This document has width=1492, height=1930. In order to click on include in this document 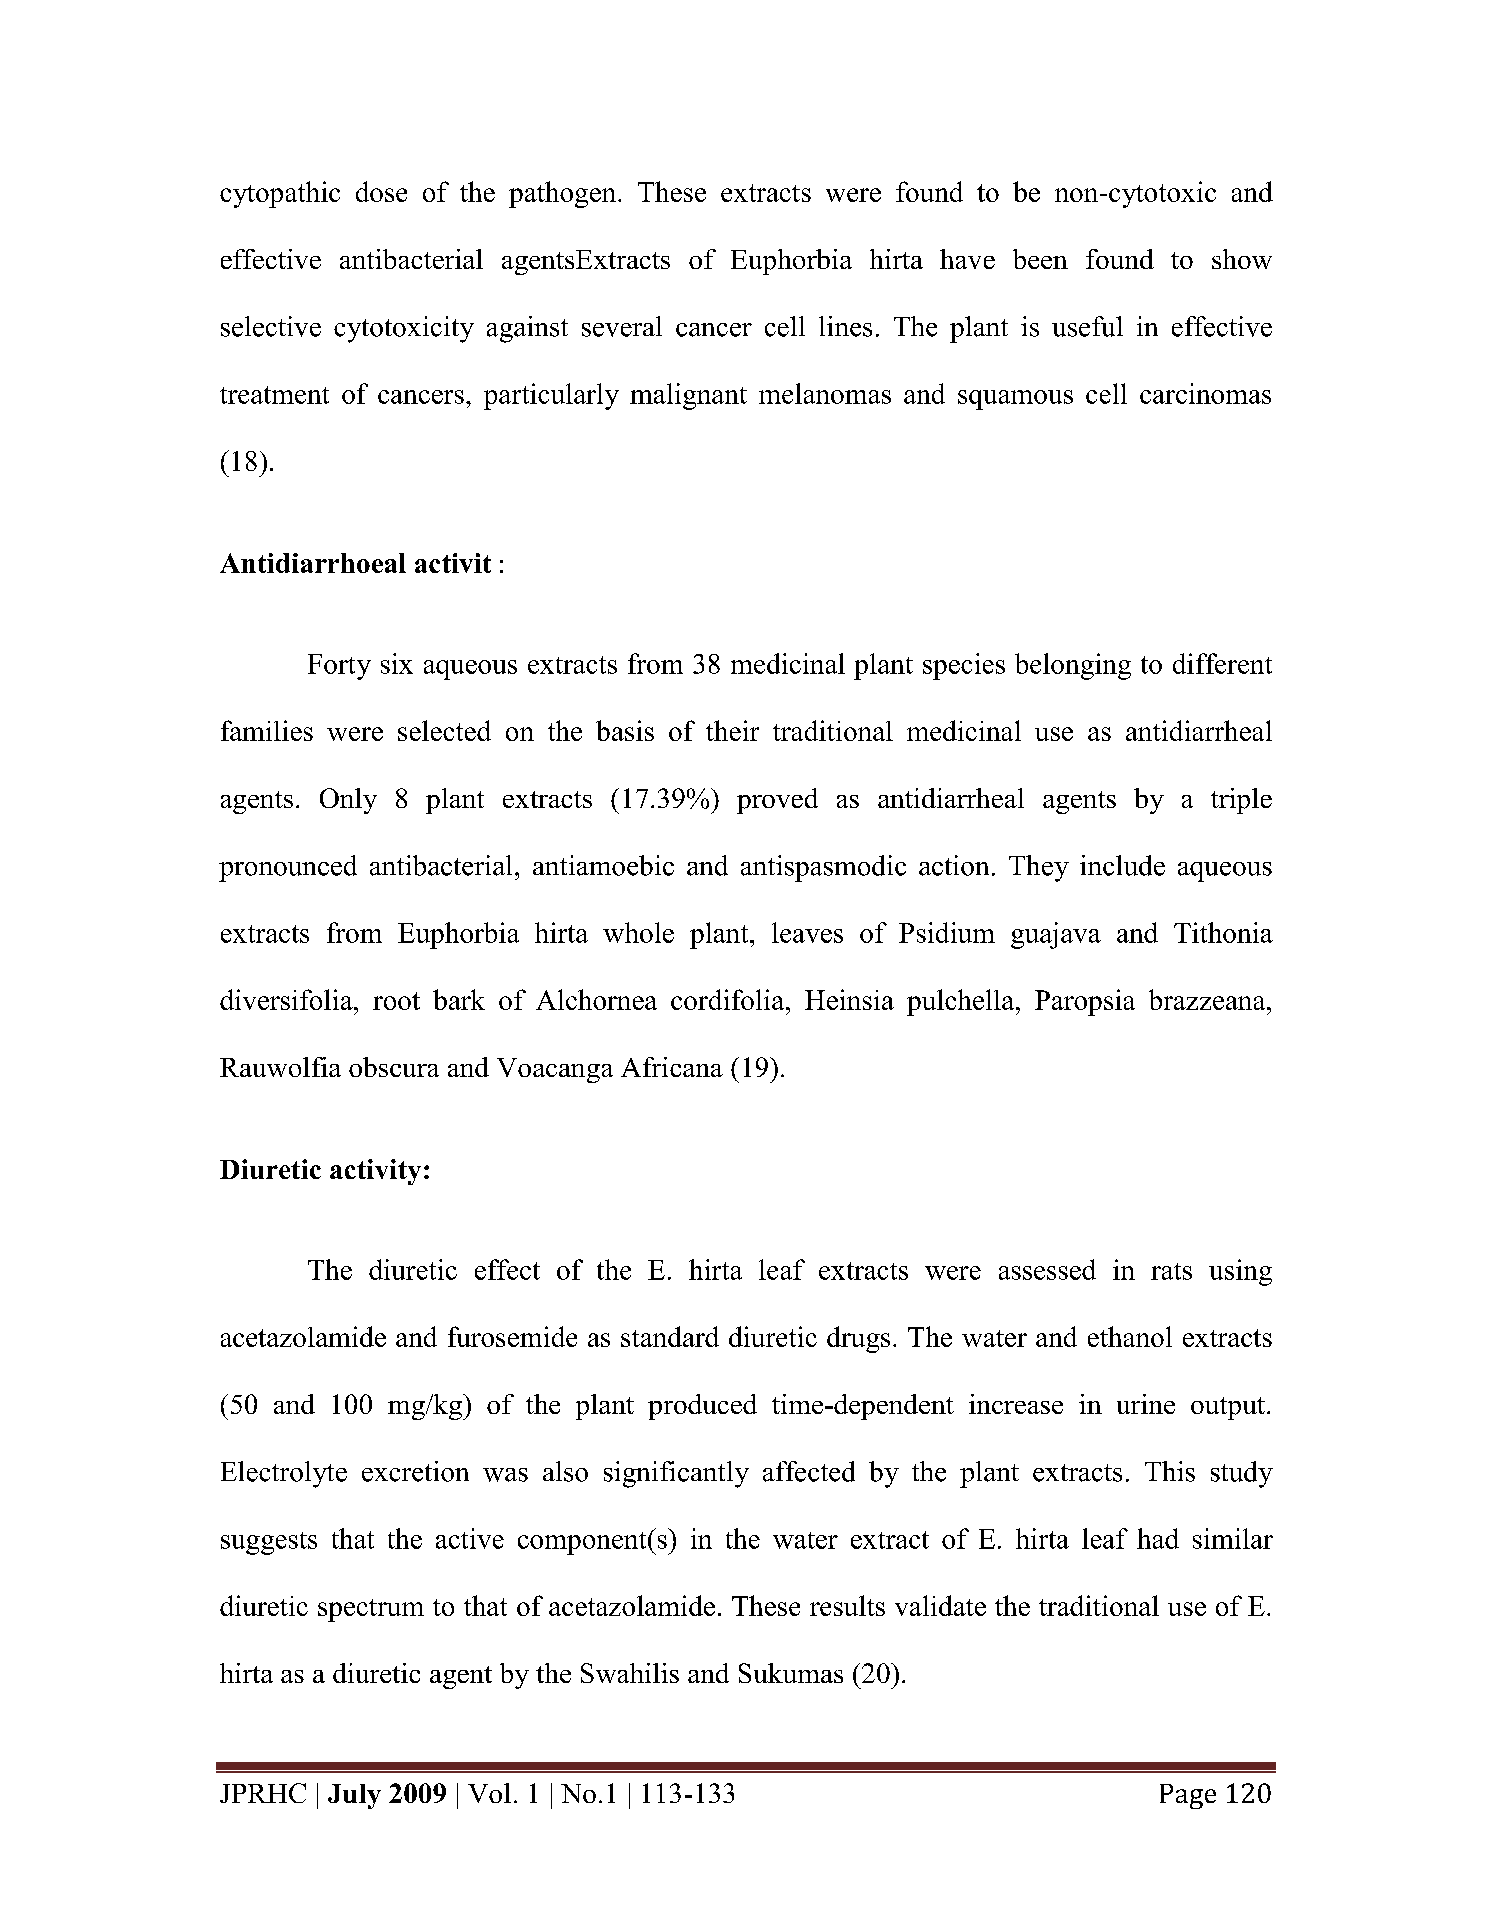, I will do `click(1122, 865)`.
